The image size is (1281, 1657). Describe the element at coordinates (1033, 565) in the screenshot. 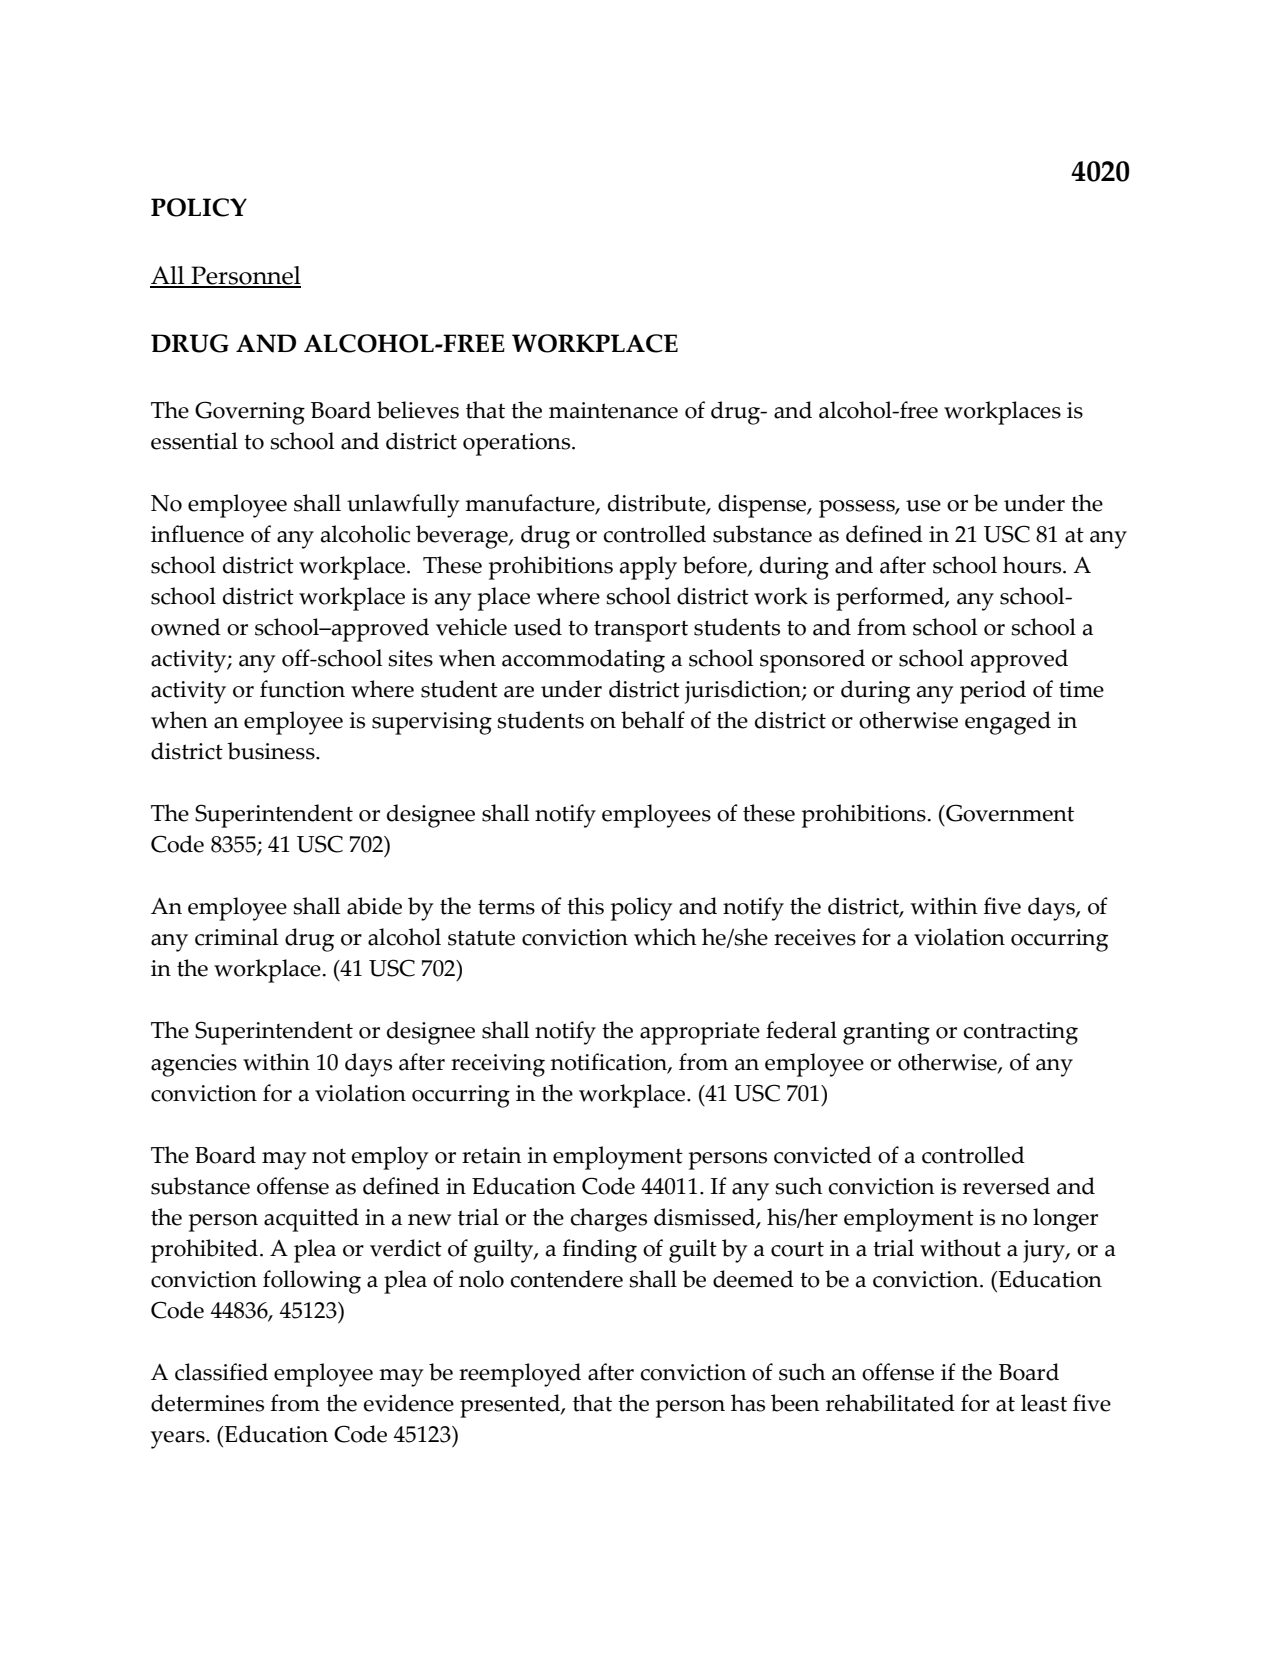

I see `hours` at that location.
